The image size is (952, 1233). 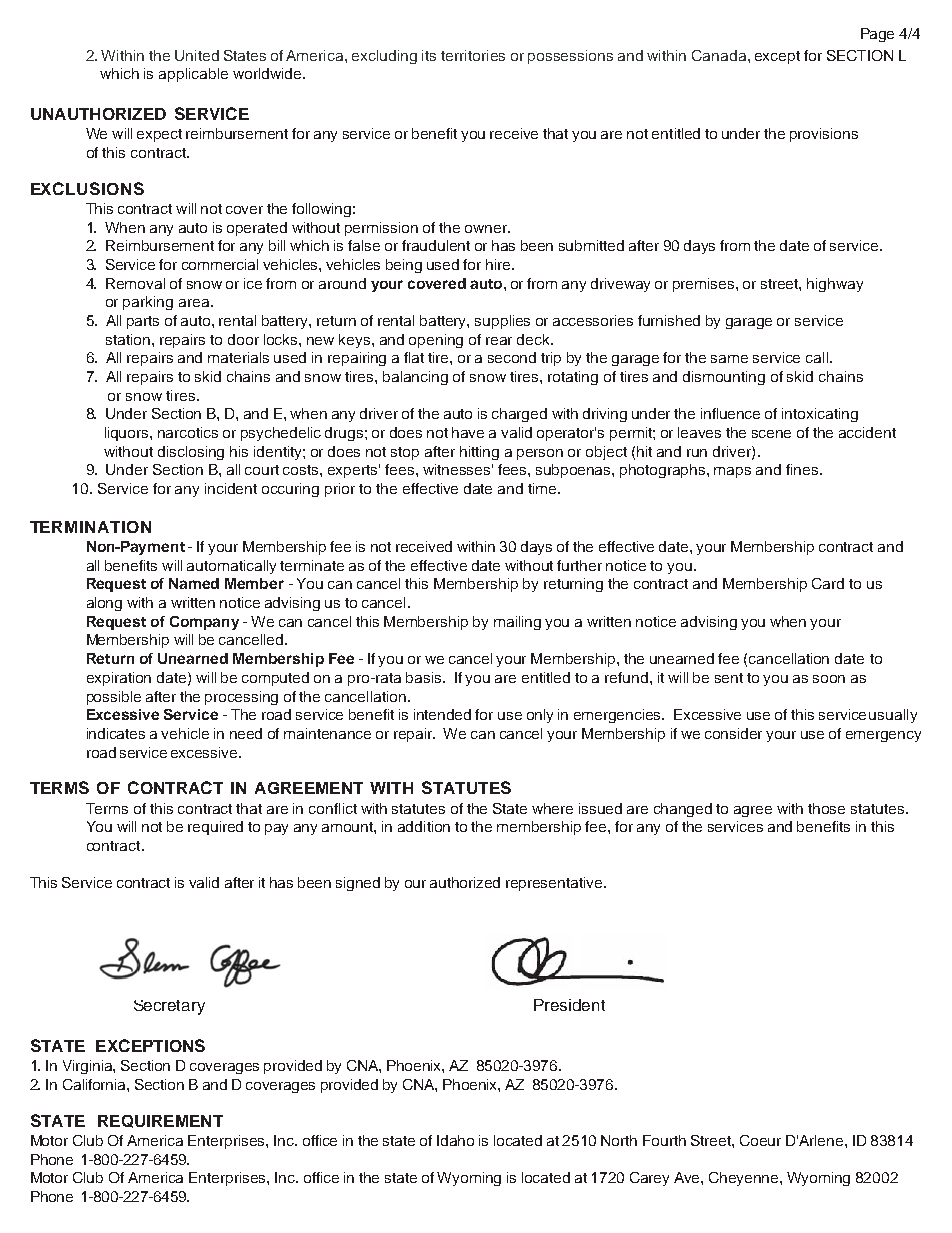 I want to click on Canada, so click(x=720, y=55).
